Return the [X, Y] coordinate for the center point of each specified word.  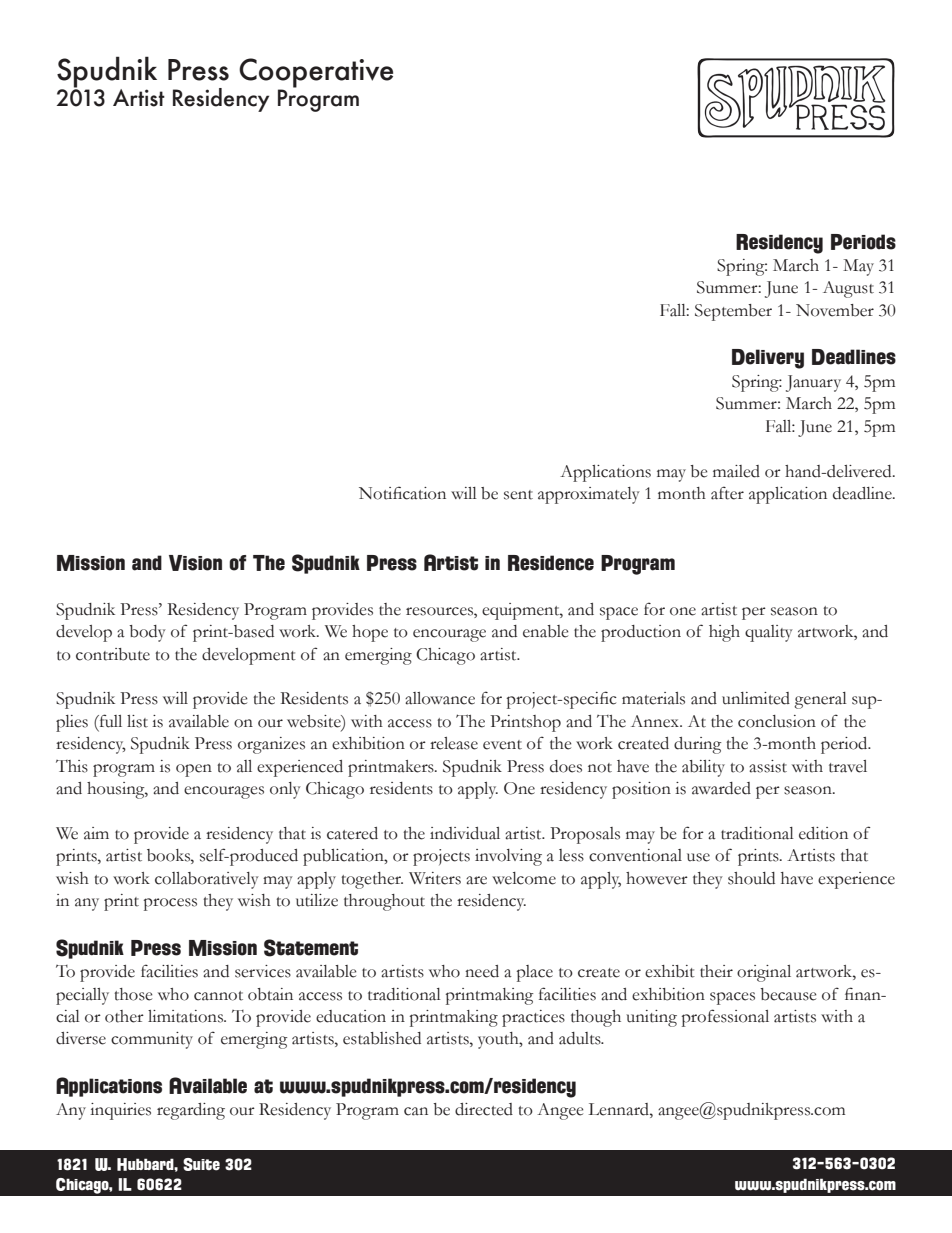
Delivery [768, 359]
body [147, 633]
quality [769, 633]
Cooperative [316, 73]
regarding [191, 1111]
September [733, 312]
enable [545, 631]
